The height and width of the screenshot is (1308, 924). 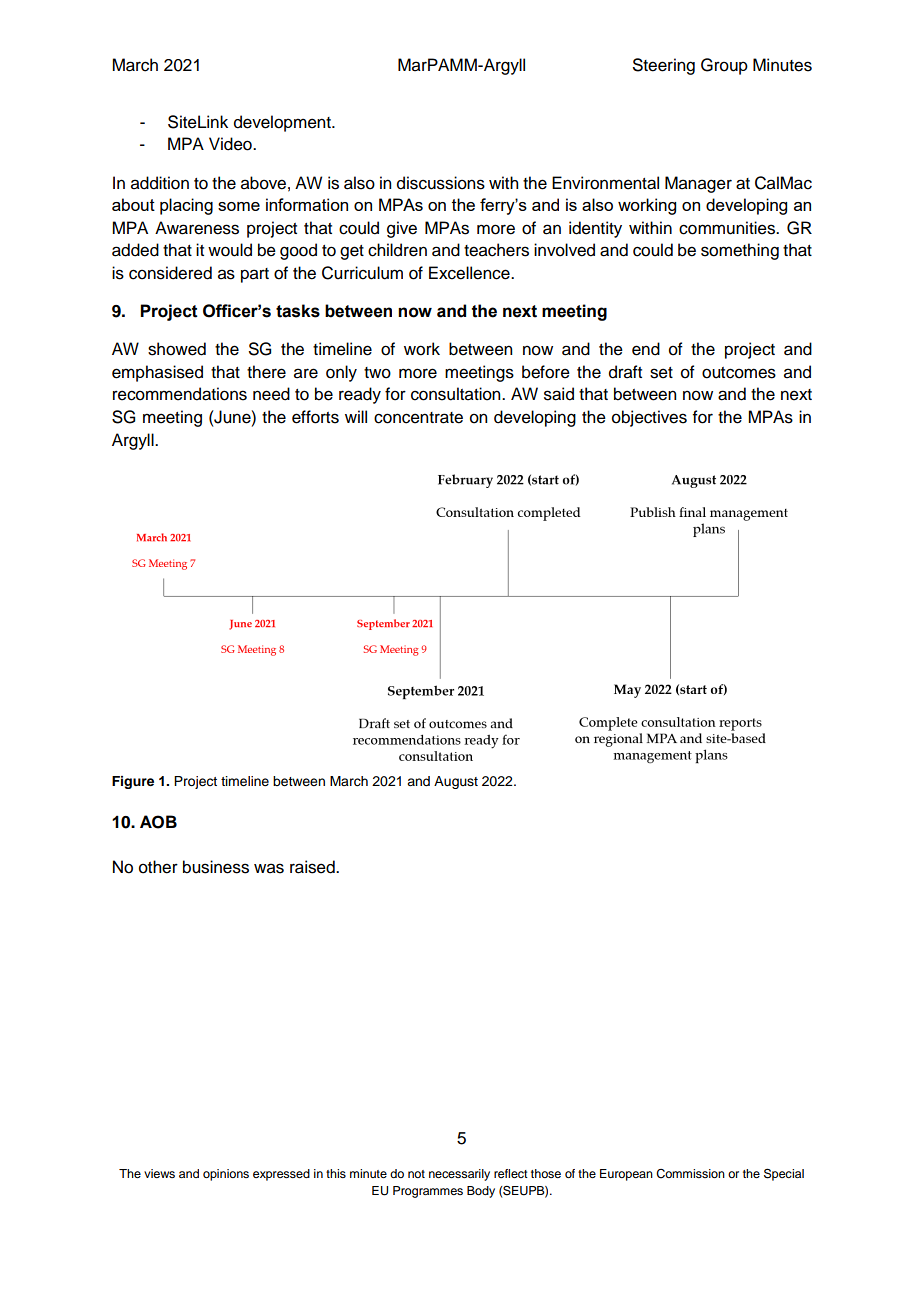 What do you see at coordinates (724, 66) in the screenshot?
I see `Group` at bounding box center [724, 66].
